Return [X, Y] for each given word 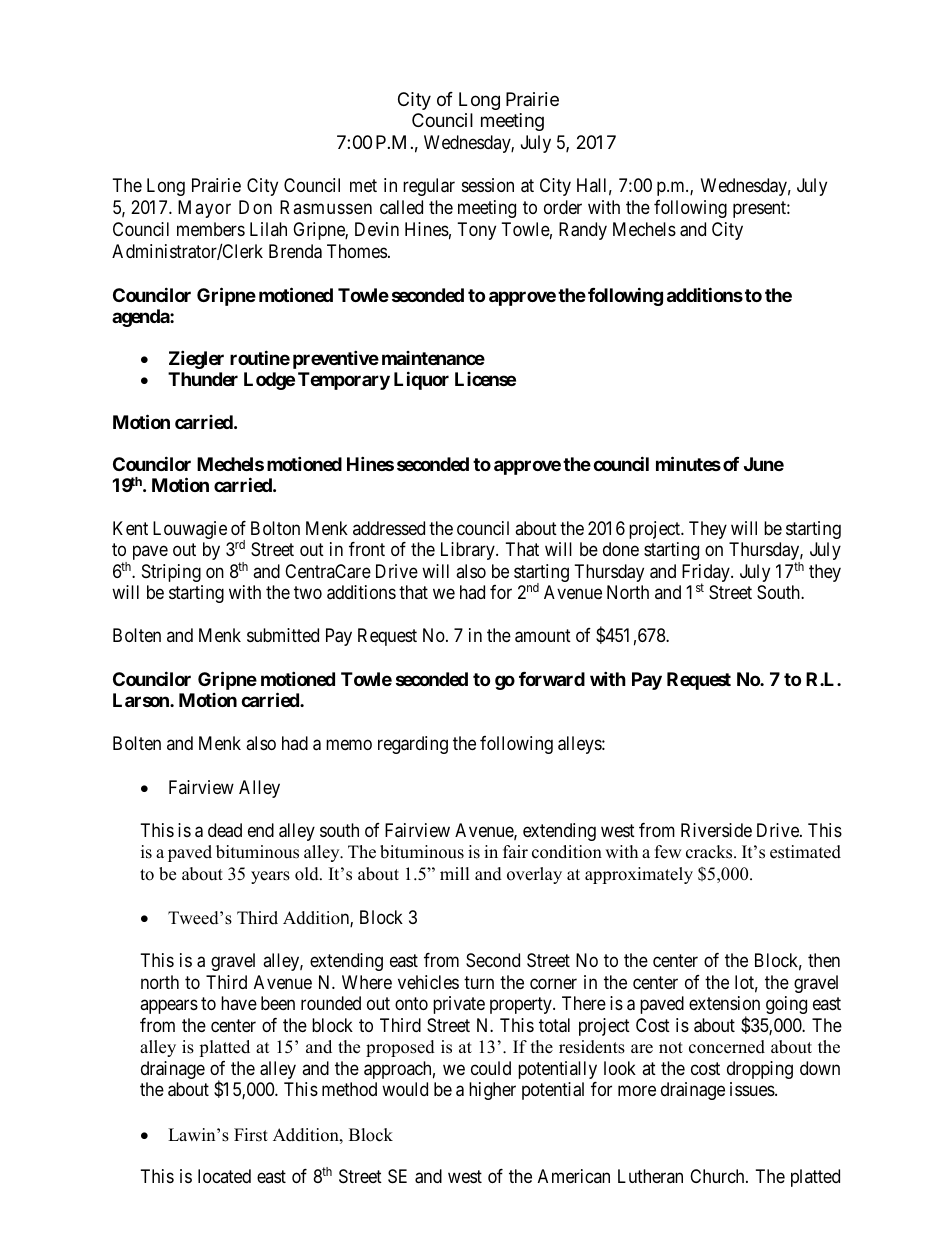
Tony [477, 231]
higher [492, 1091]
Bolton [275, 528]
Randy [583, 231]
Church [718, 1176]
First [251, 1135]
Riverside [716, 830]
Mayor [204, 209]
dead [225, 830]
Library [469, 551]
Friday [707, 574]
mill [455, 873]
